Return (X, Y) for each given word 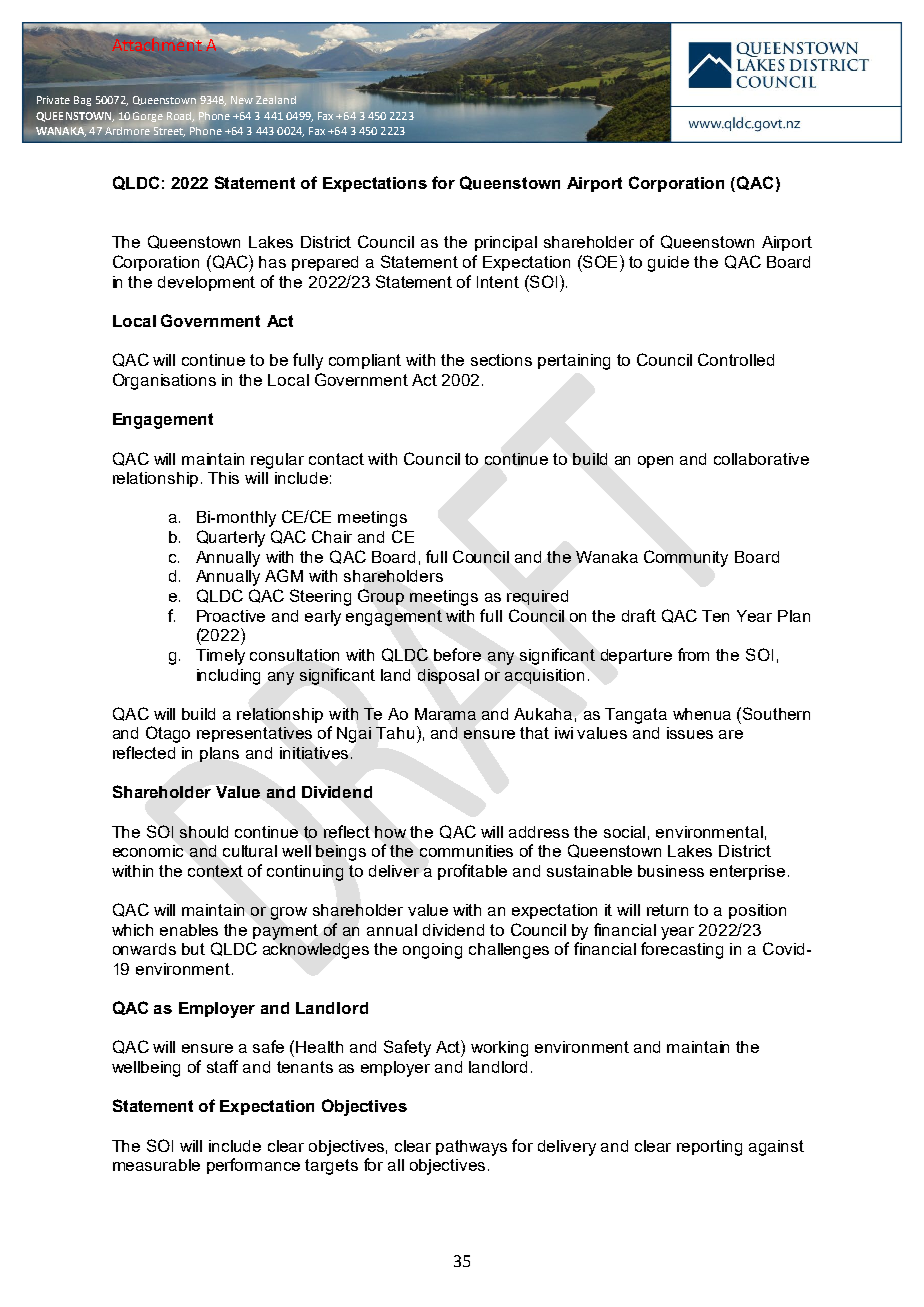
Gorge (148, 117)
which (132, 930)
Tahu (395, 733)
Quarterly (231, 538)
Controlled (736, 359)
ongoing (432, 951)
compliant (365, 361)
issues (690, 733)
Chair (332, 536)
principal (506, 243)
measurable (156, 1165)
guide (668, 264)
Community (686, 558)
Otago (168, 734)
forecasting (682, 950)
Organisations (164, 381)
